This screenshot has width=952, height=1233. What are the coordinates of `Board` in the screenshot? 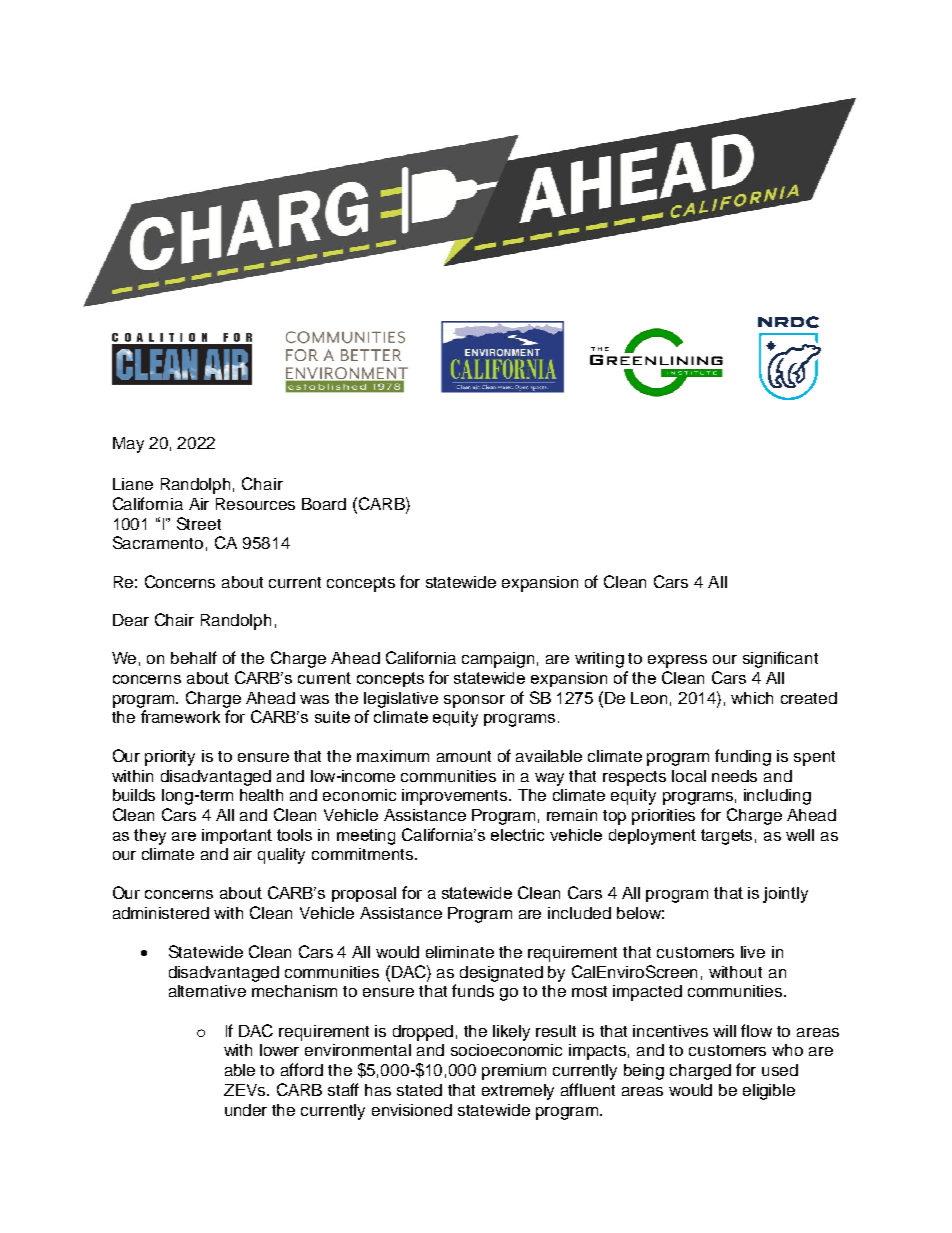 It's located at (324, 504).
